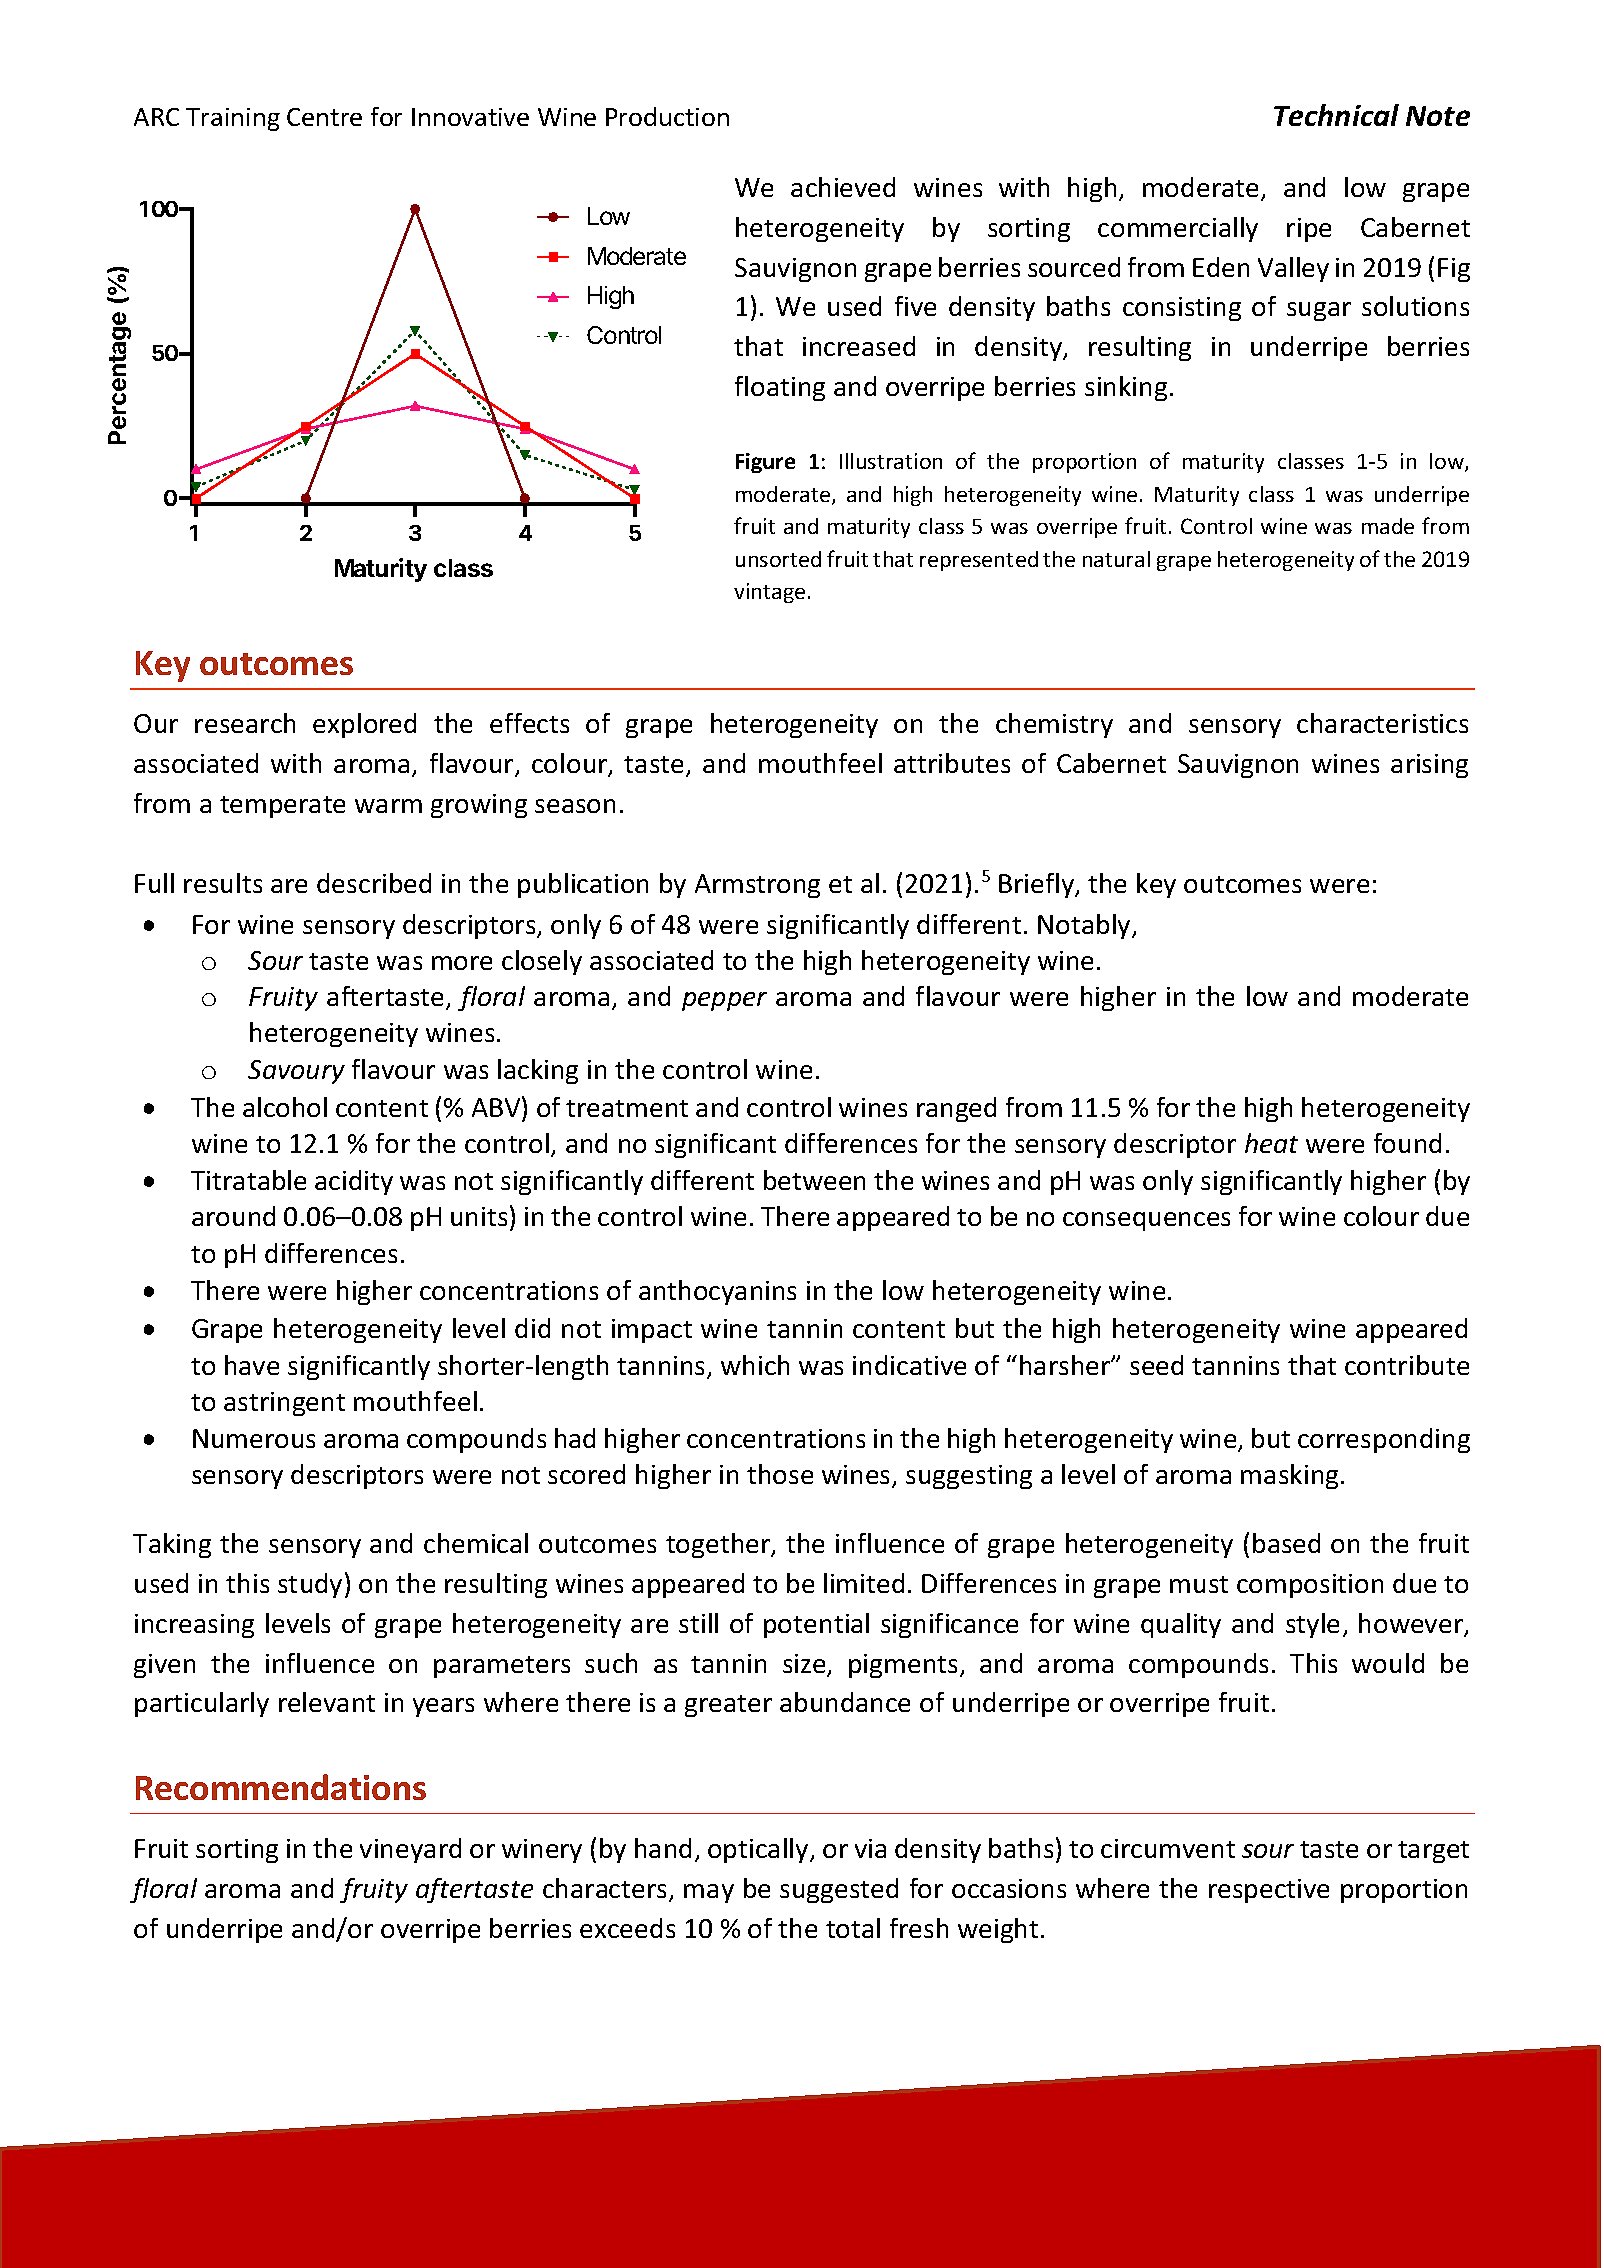 This document has width=1604, height=2268. I want to click on Savoury, so click(296, 1072).
